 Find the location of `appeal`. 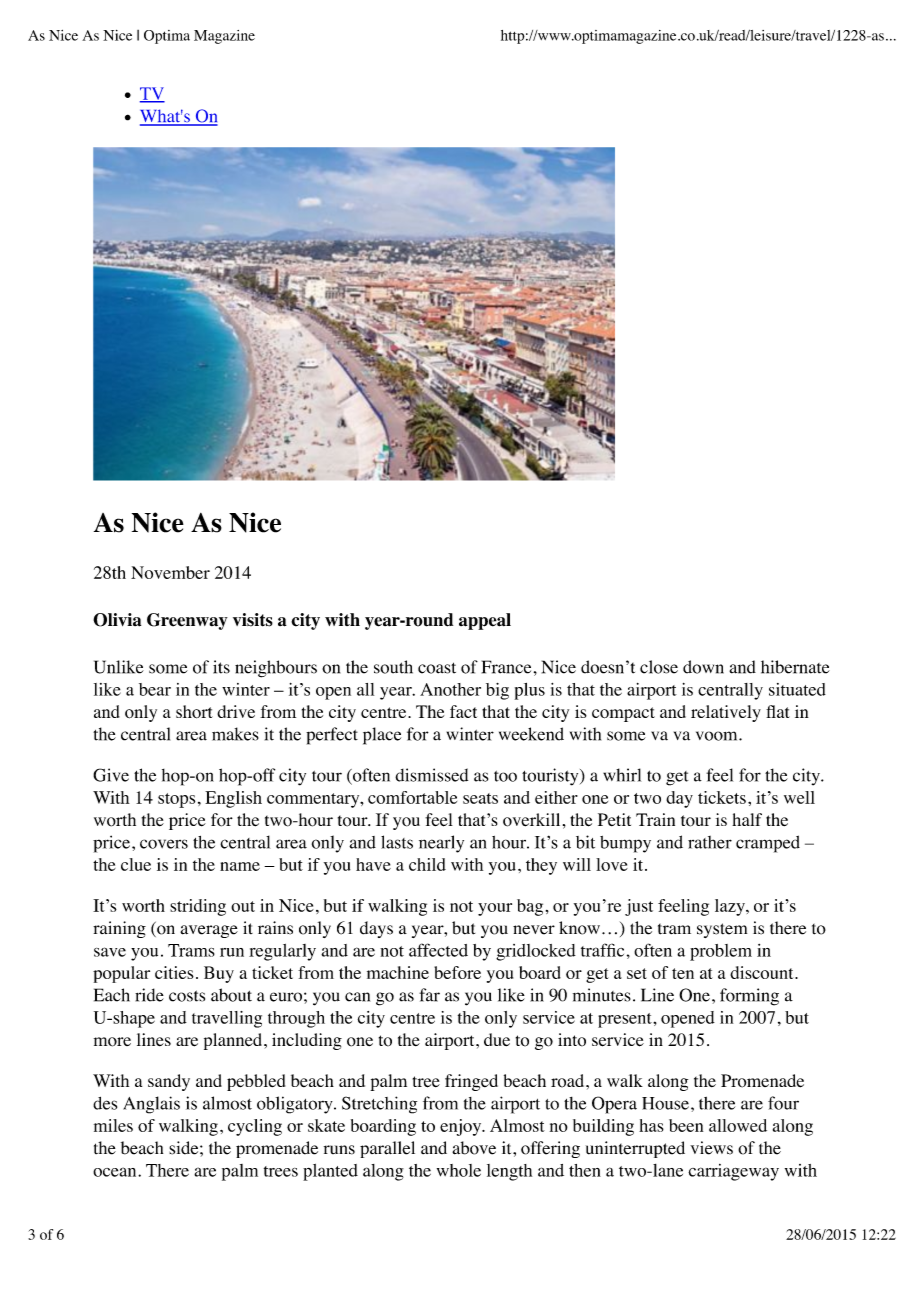

appeal is located at coordinates (485, 621).
